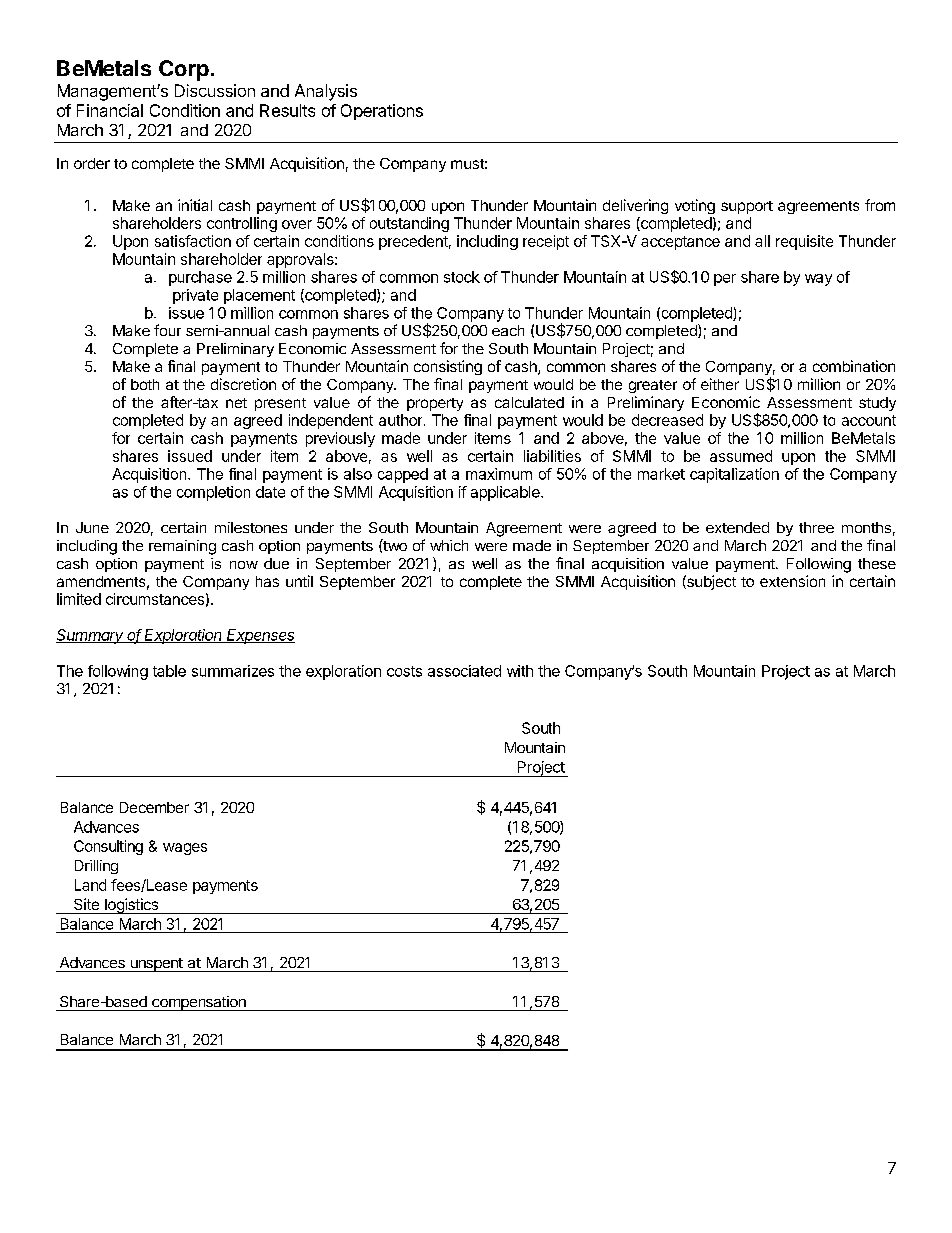 This document has height=1233, width=952. Describe the element at coordinates (182, 547) in the document. I see `remaining` at that location.
